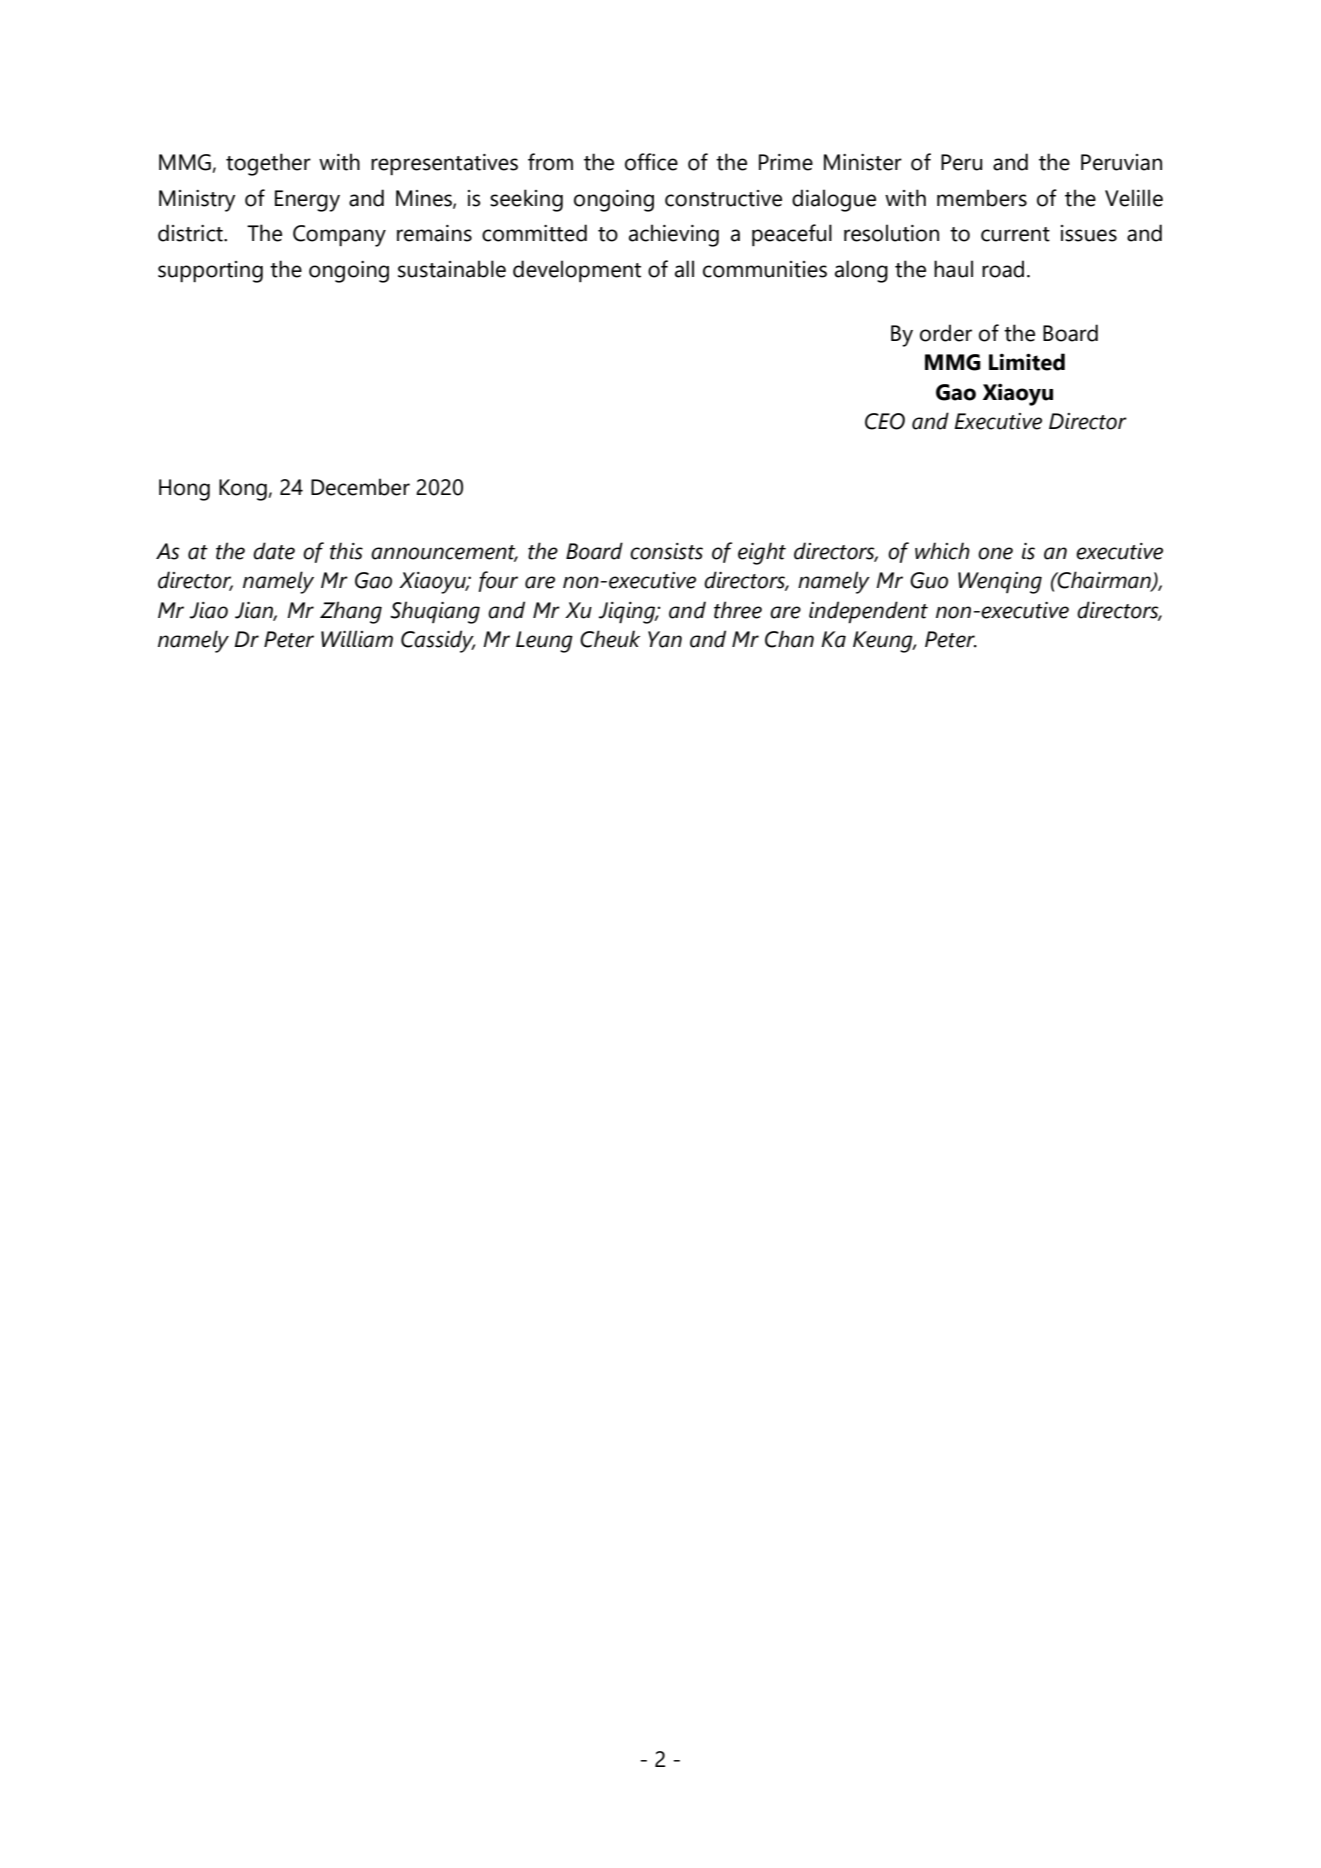  What do you see at coordinates (268, 164) in the image?
I see `together` at bounding box center [268, 164].
